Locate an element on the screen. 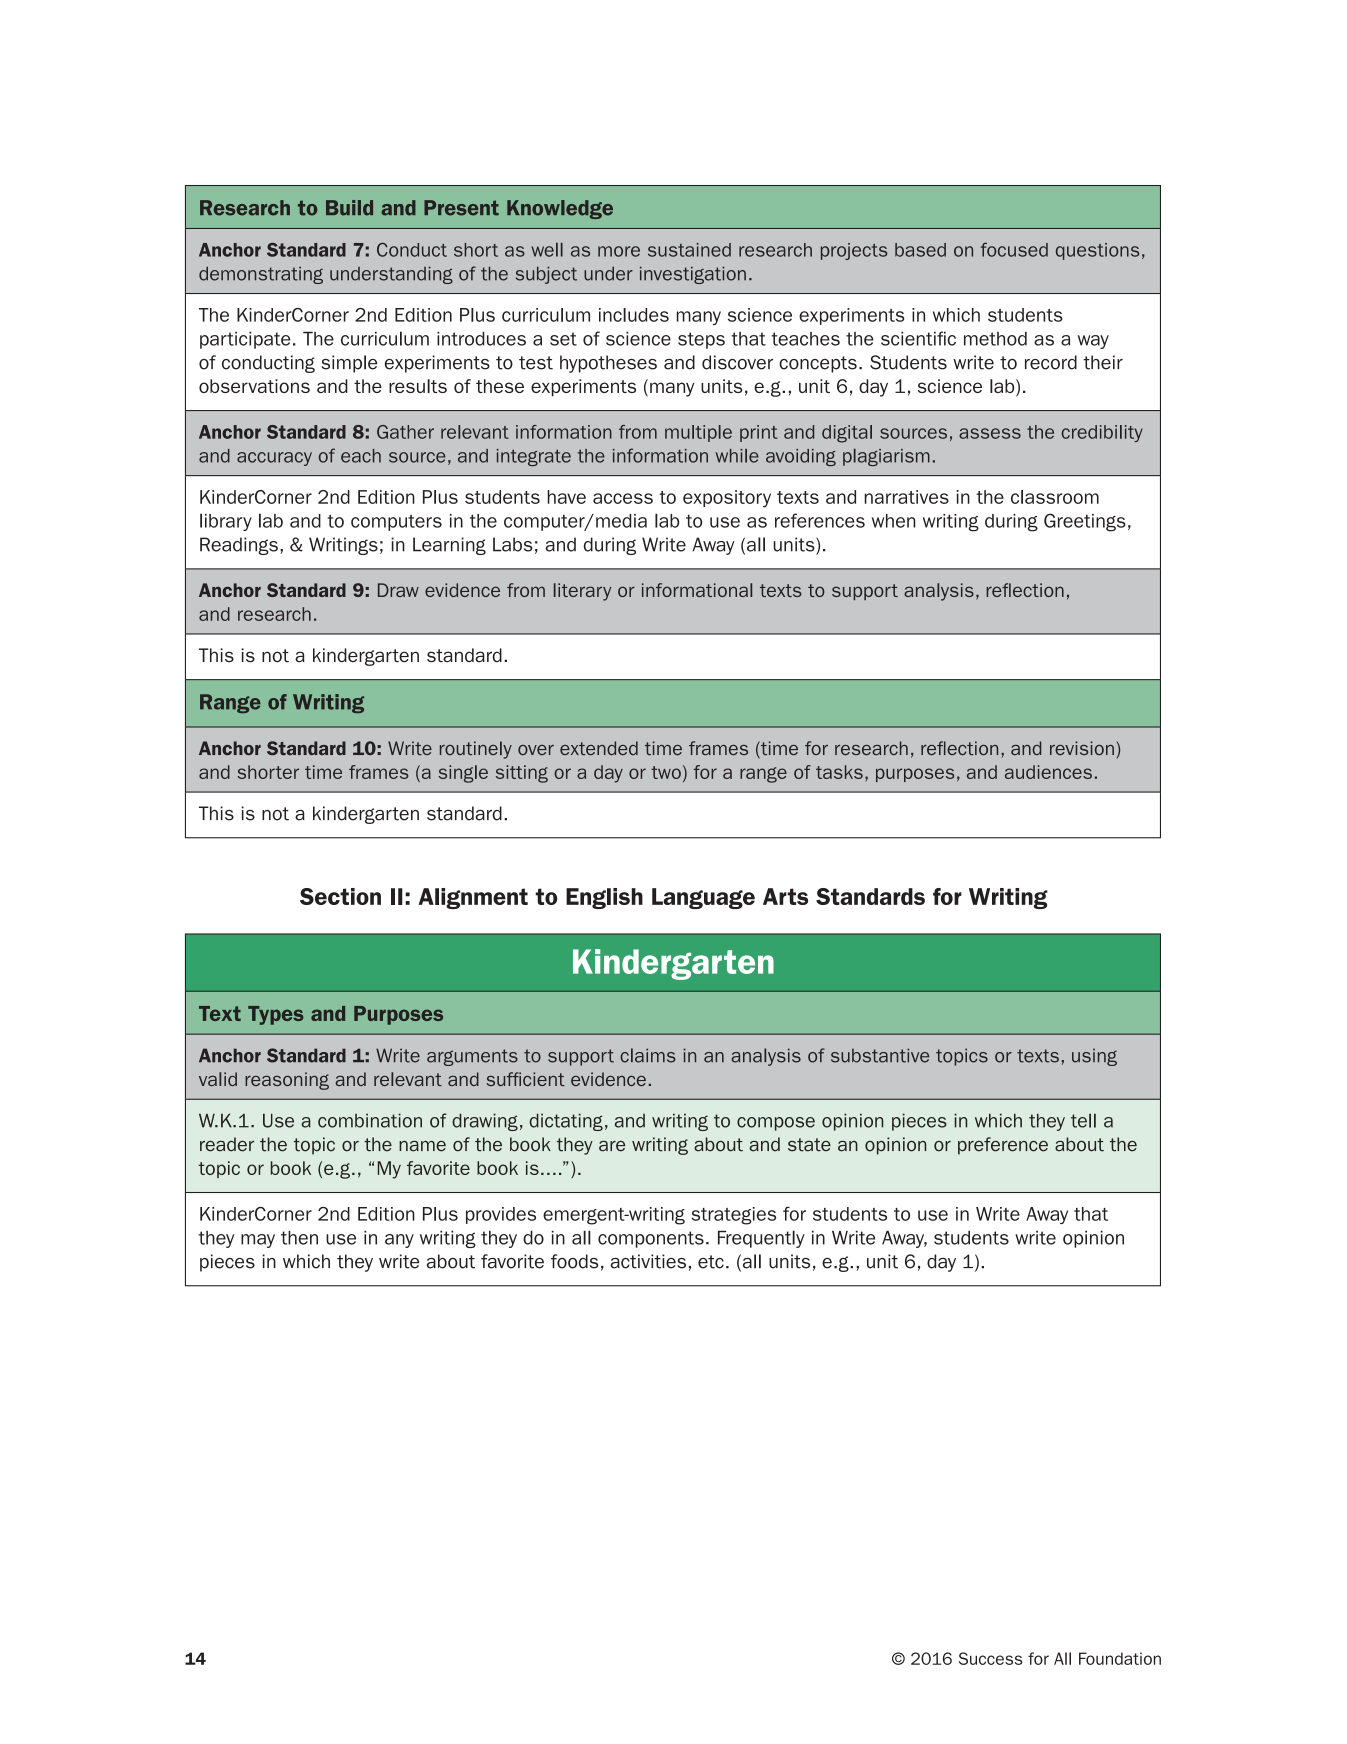 This screenshot has height=1744, width=1347. Success is located at coordinates (990, 1658).
